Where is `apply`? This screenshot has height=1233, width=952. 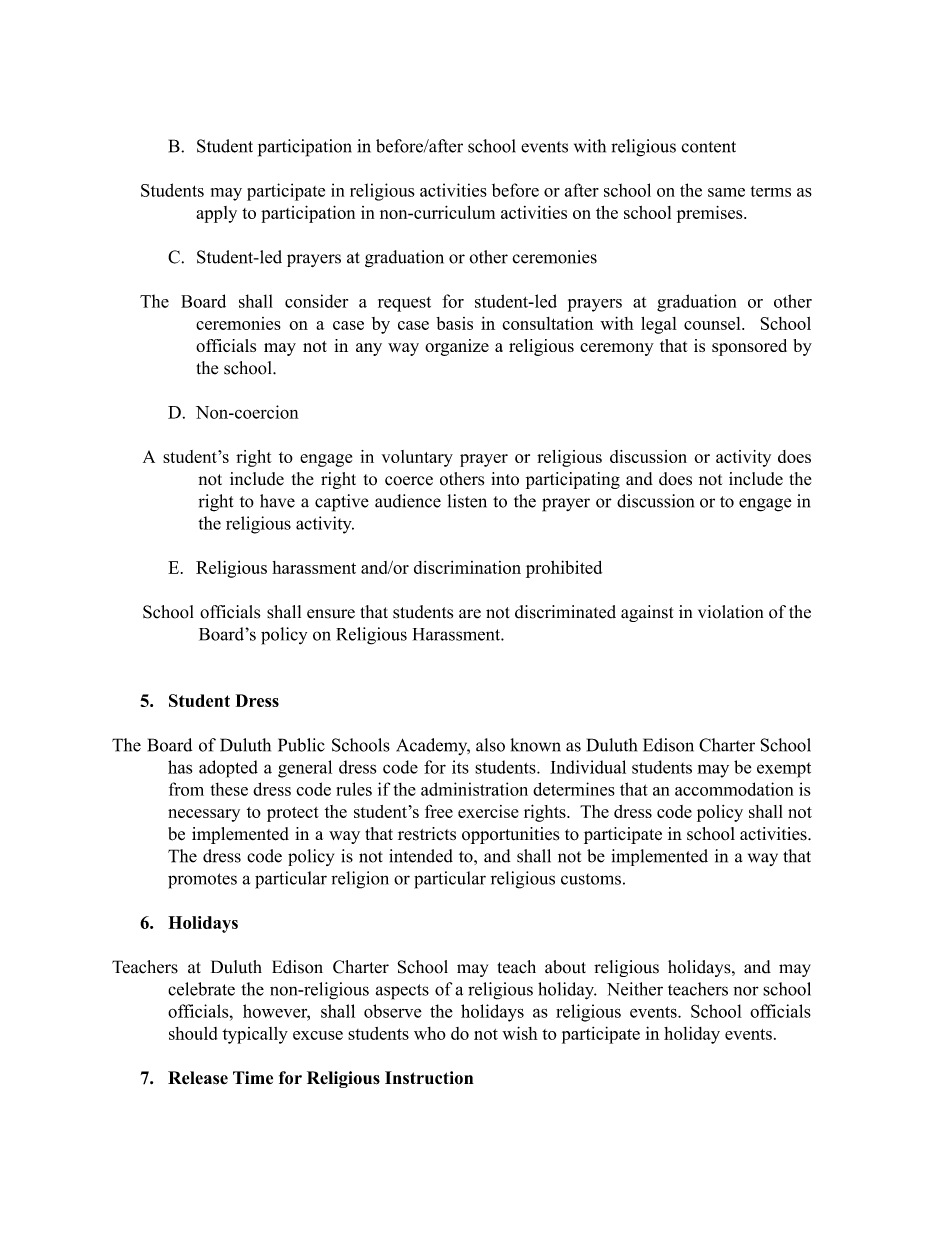
apply is located at coordinates (216, 214).
